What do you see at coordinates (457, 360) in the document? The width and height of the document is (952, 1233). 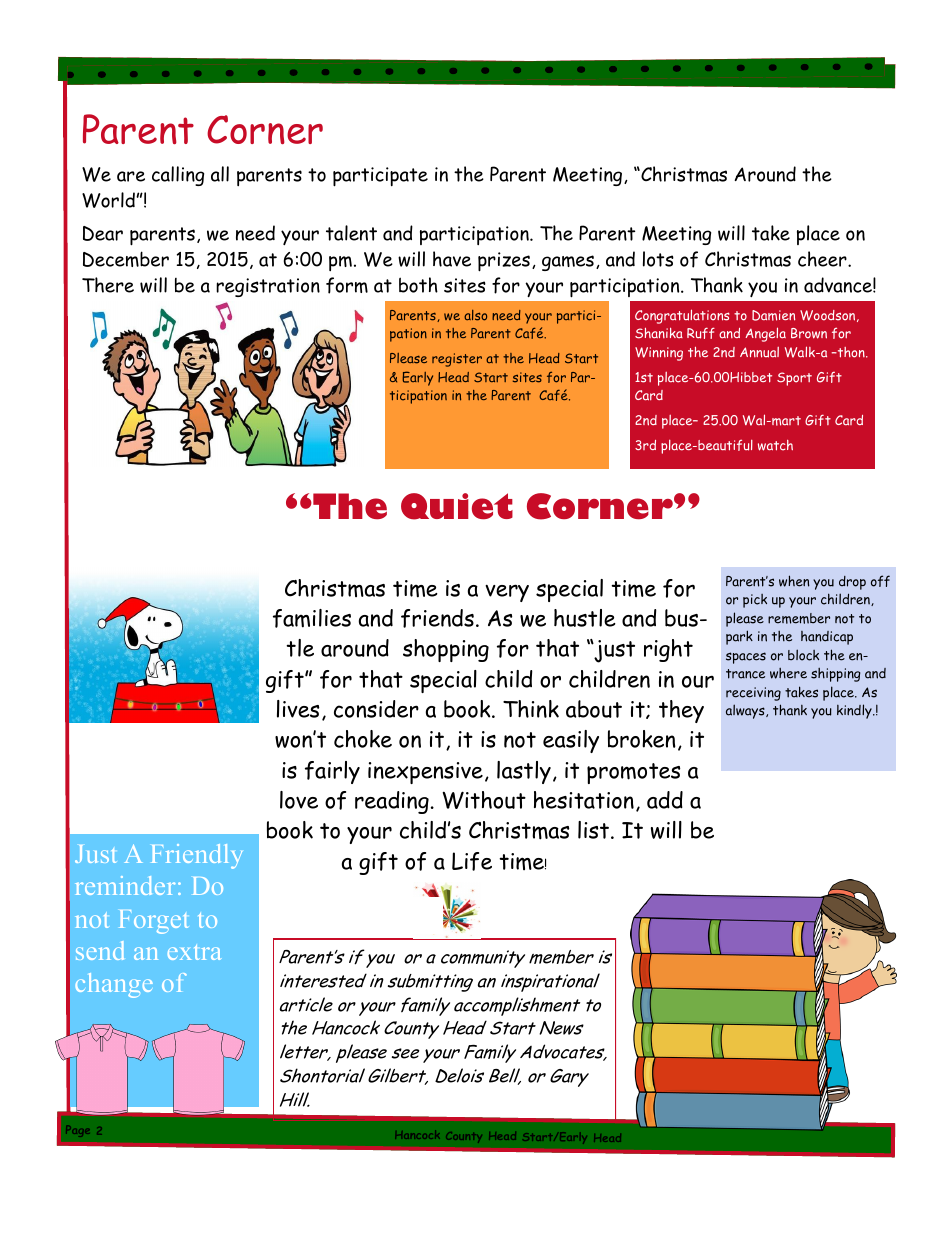 I see `register` at bounding box center [457, 360].
